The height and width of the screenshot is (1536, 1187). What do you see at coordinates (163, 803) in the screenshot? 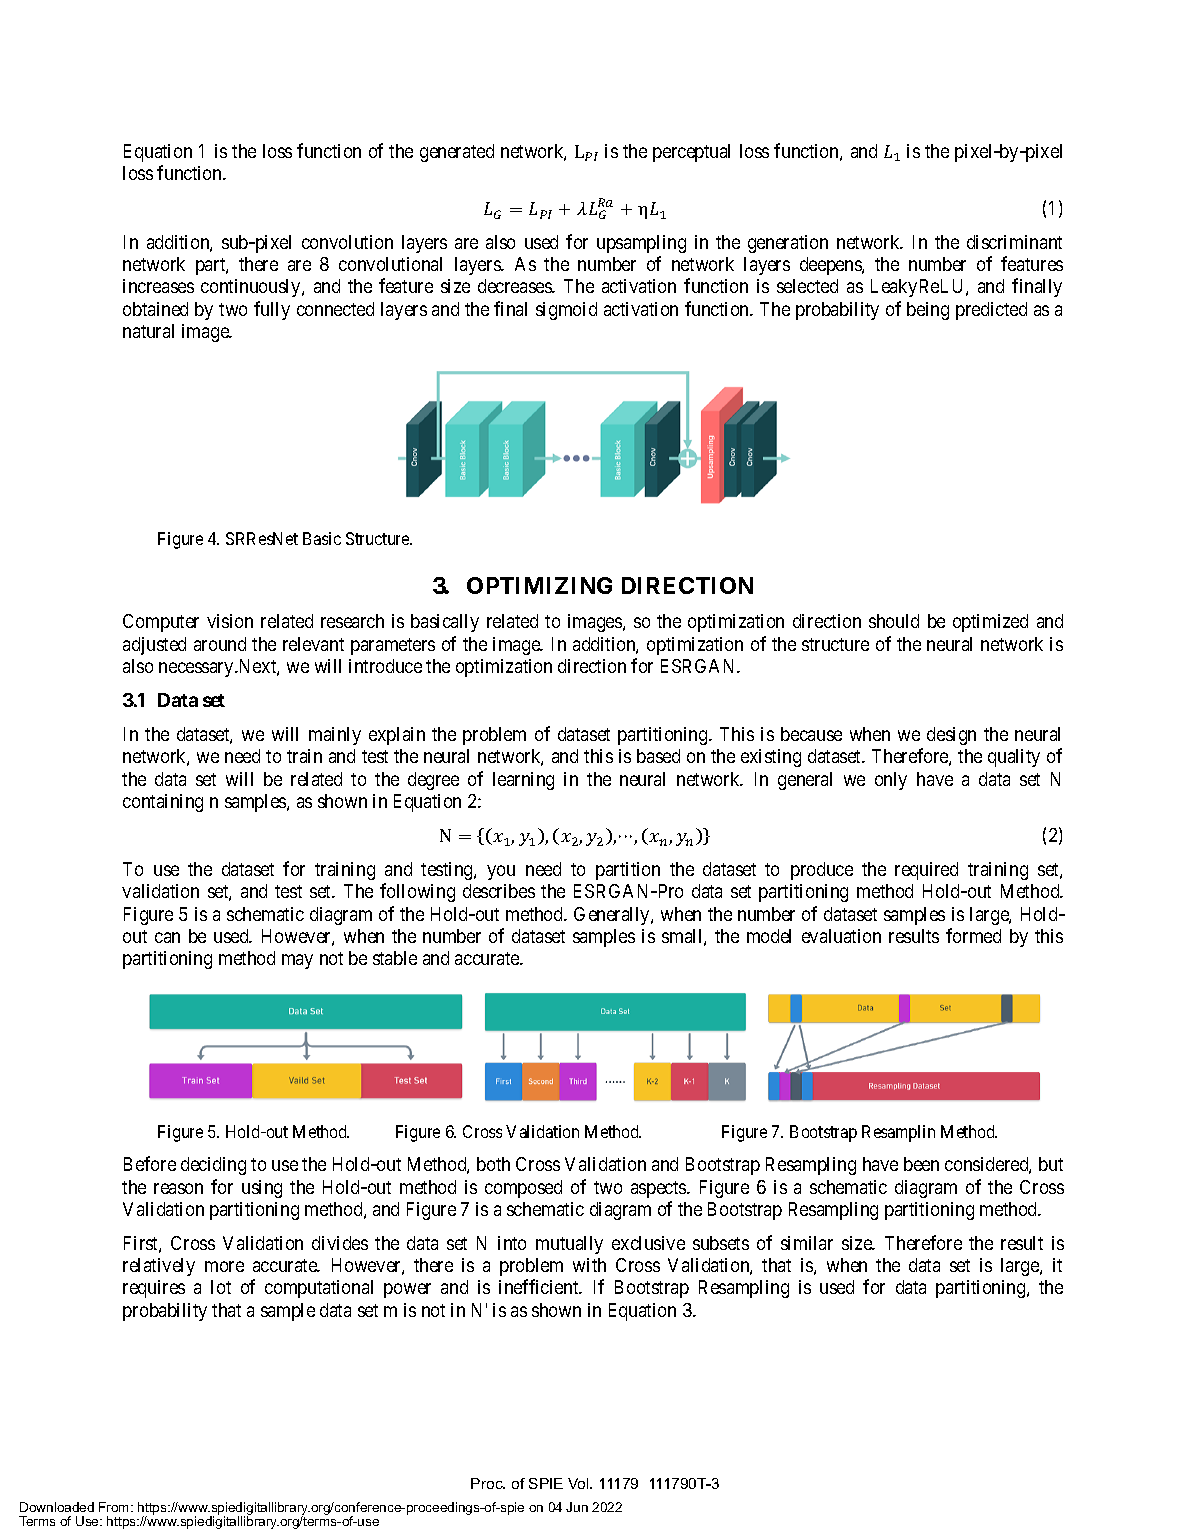
I see `containing` at bounding box center [163, 803].
